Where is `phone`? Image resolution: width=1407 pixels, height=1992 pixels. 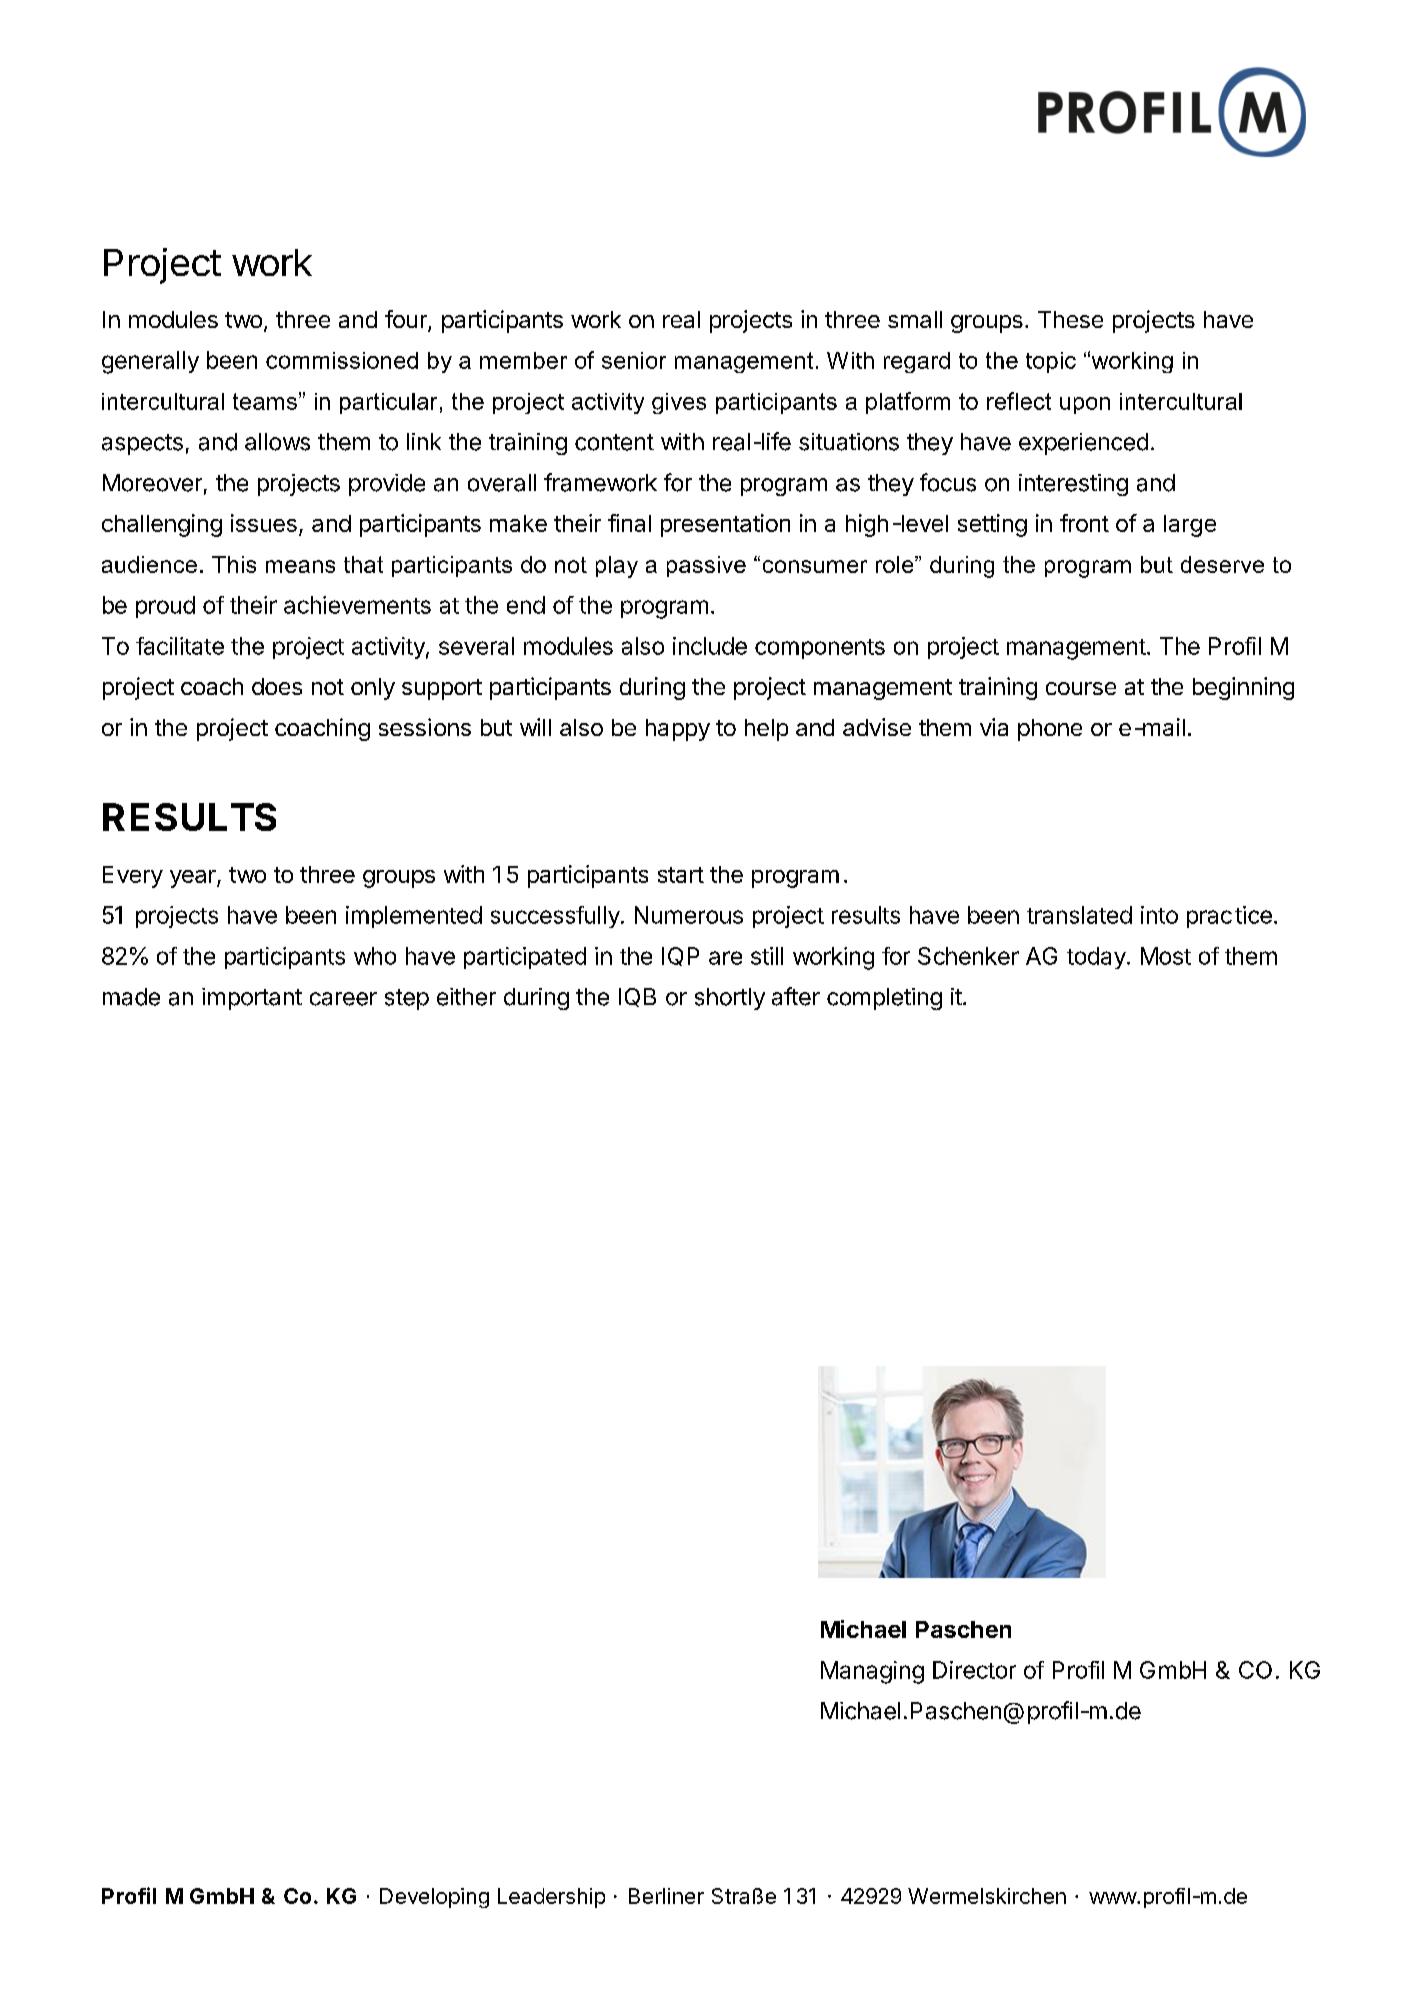 phone is located at coordinates (1050, 730).
